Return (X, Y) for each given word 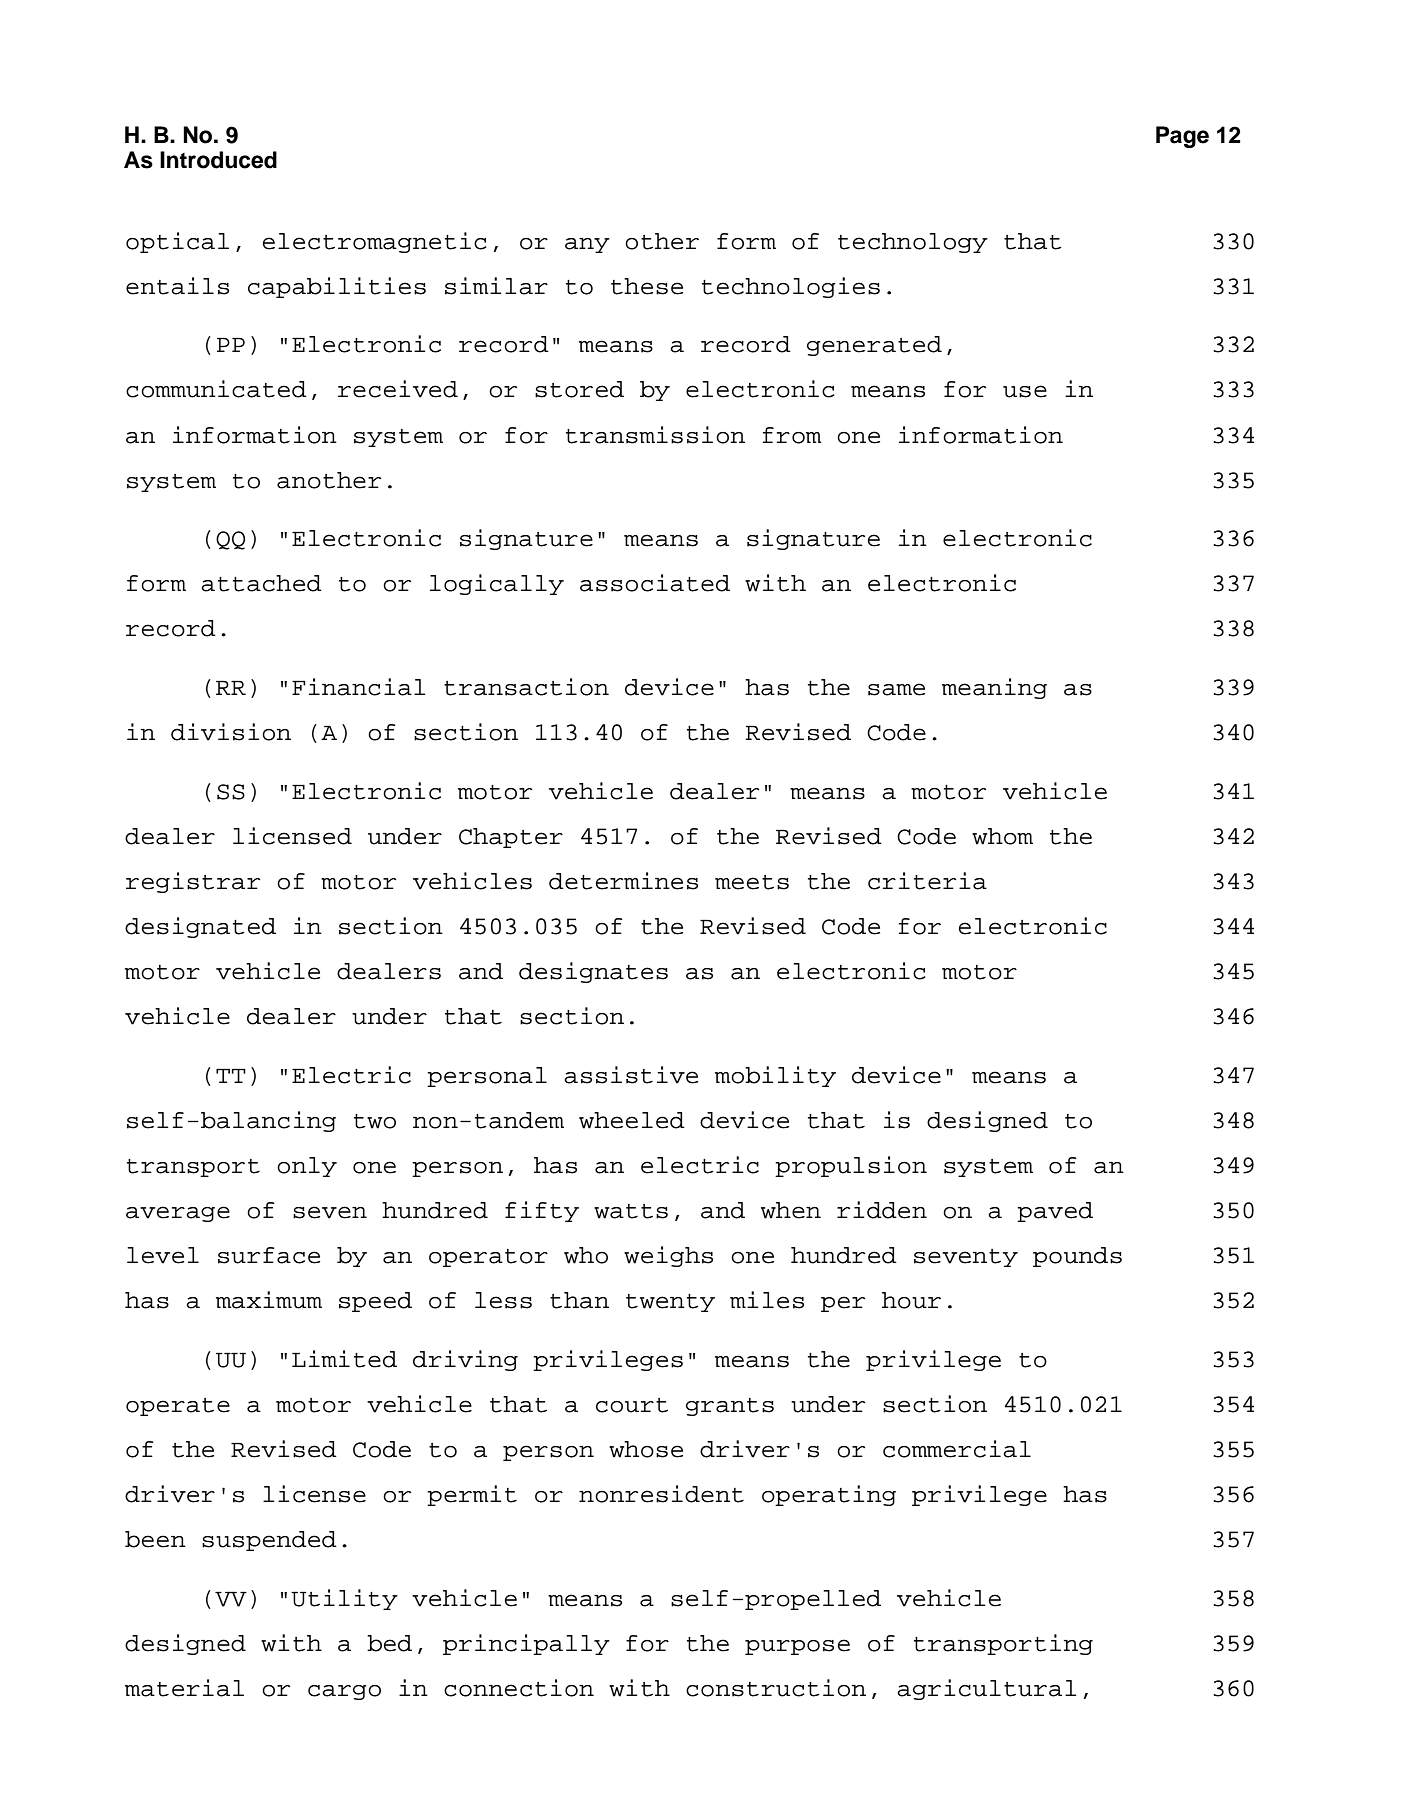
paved (1055, 1212)
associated (655, 583)
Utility (344, 1599)
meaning (994, 688)
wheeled (632, 1120)
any (587, 245)
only (307, 1167)
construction (776, 1688)
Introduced (218, 160)
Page (1182, 137)
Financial (358, 687)
